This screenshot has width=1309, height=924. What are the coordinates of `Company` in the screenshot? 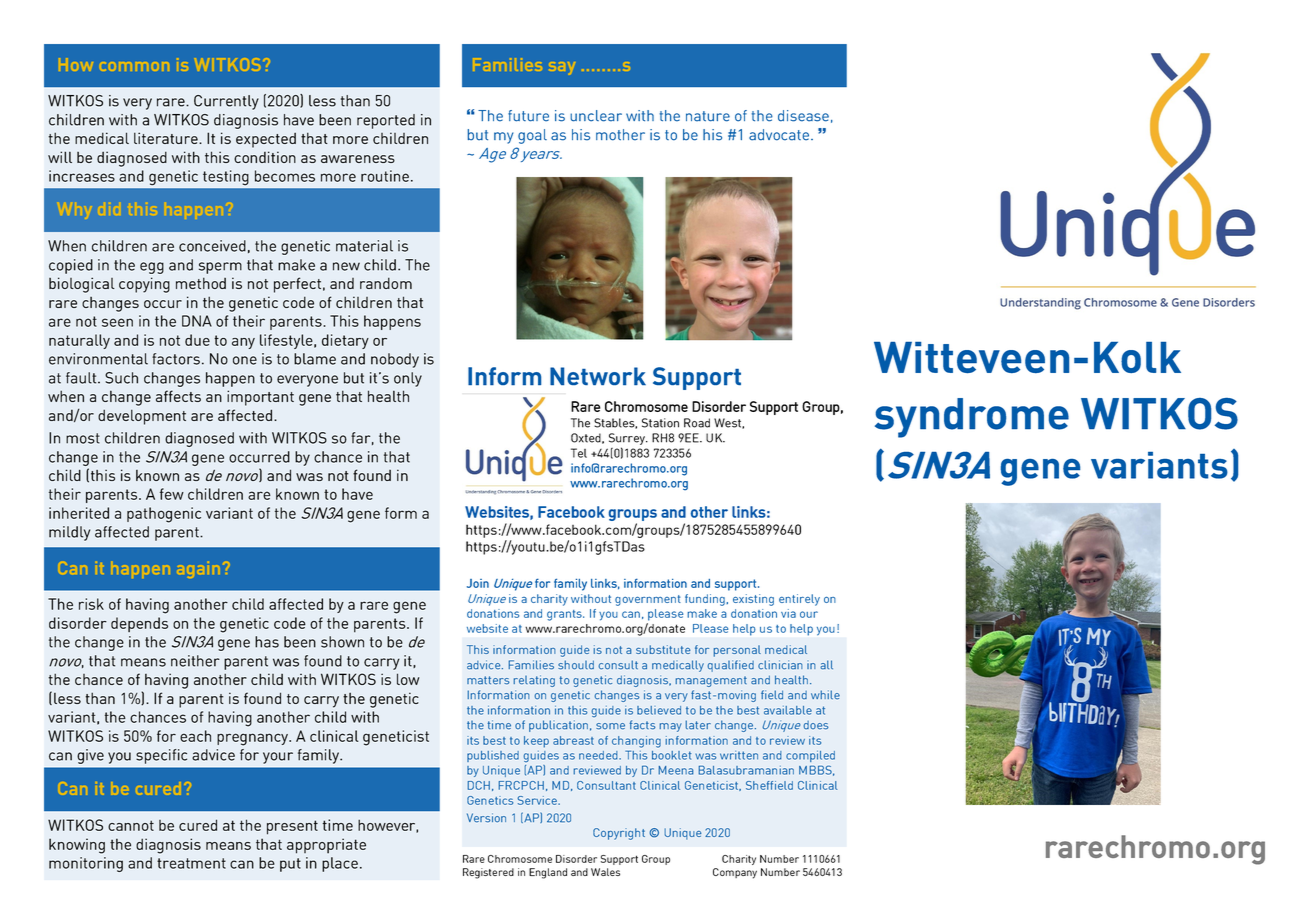 It's located at (735, 873).
